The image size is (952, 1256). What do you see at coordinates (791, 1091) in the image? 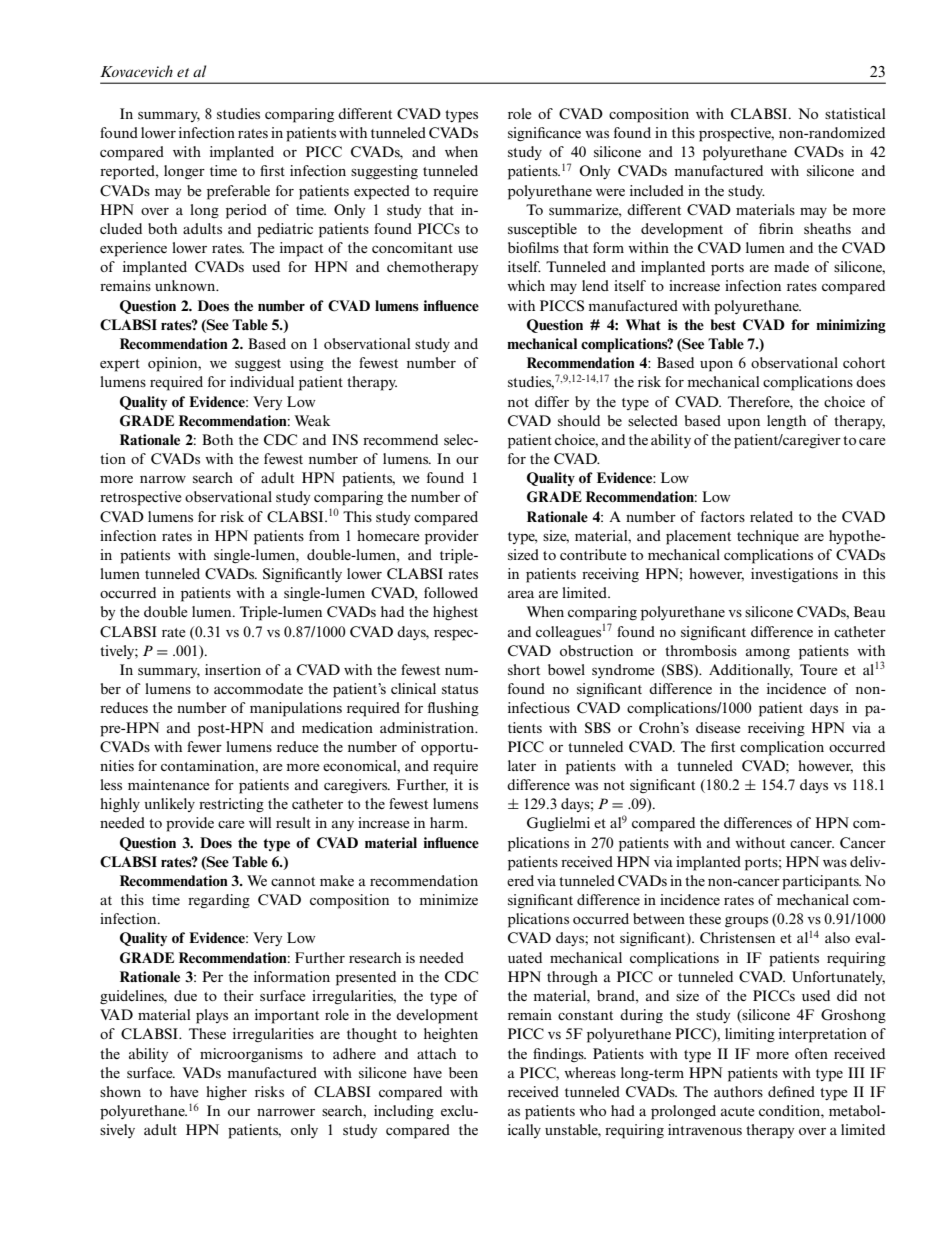
I see `defined` at bounding box center [791, 1091].
